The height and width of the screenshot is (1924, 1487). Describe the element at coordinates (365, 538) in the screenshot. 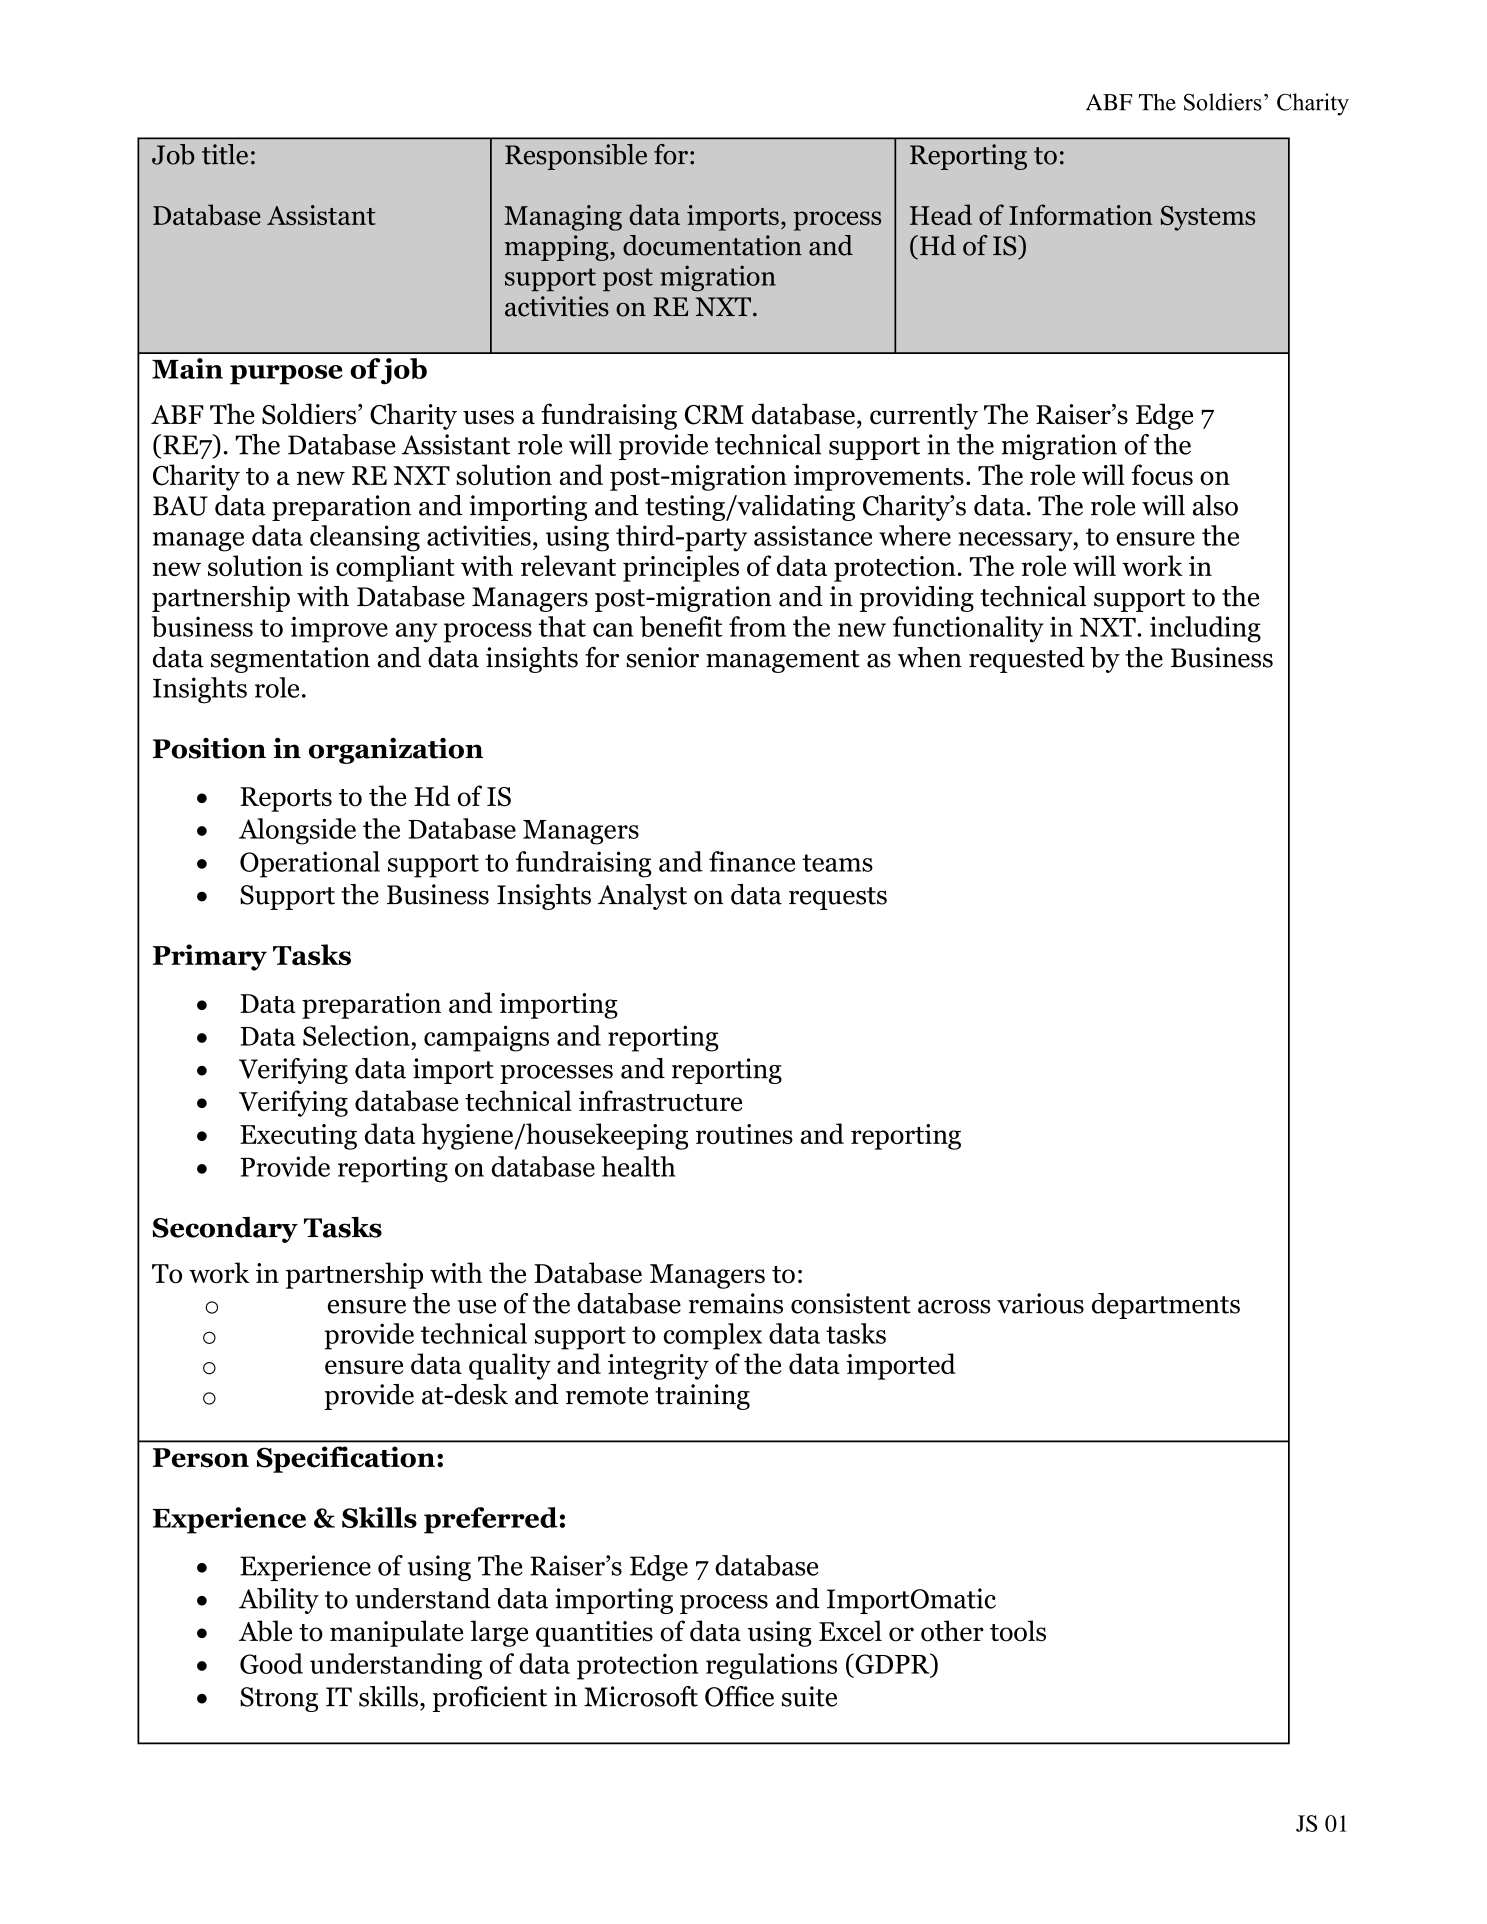

I see `cleansing` at that location.
